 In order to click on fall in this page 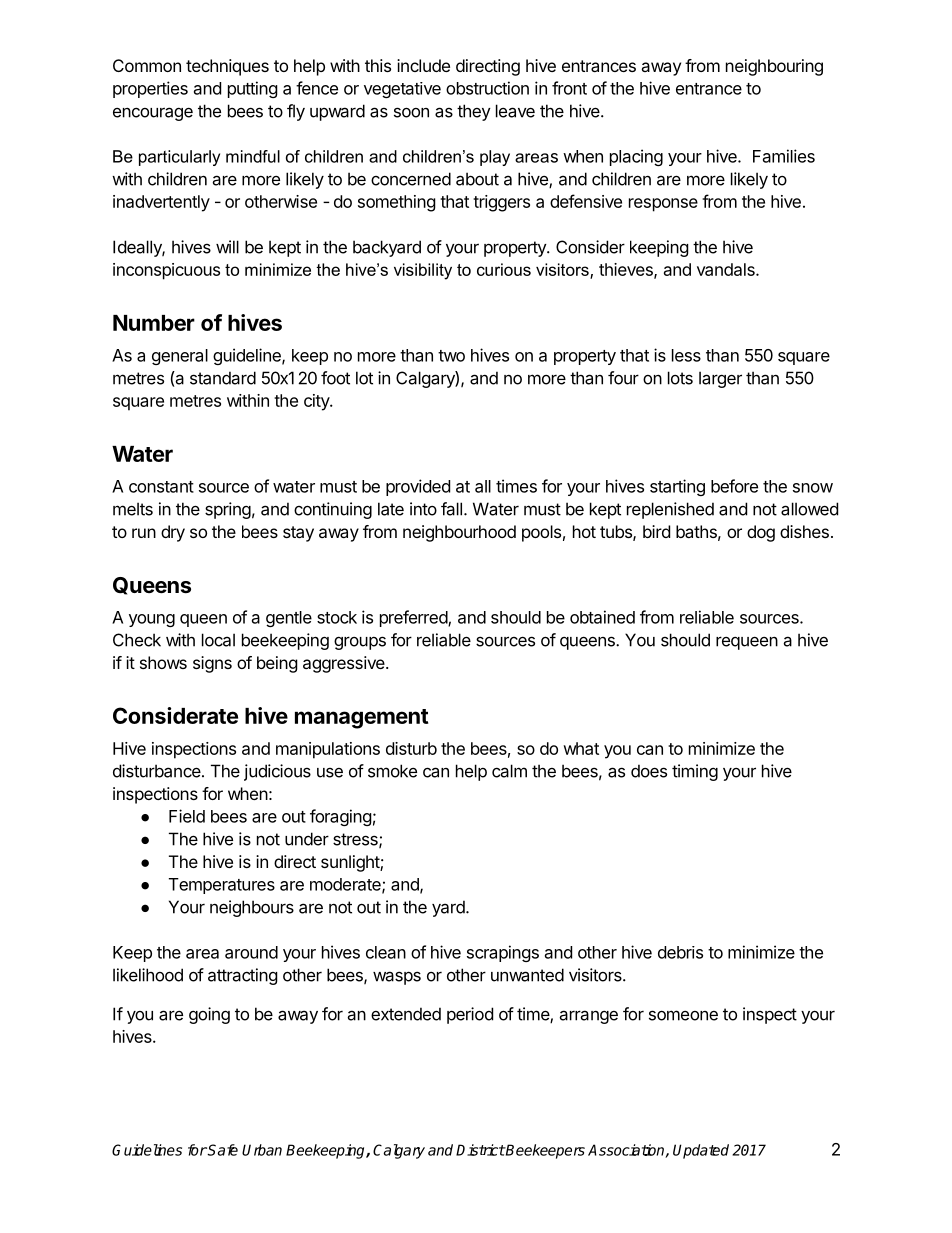, I will do `click(451, 509)`.
